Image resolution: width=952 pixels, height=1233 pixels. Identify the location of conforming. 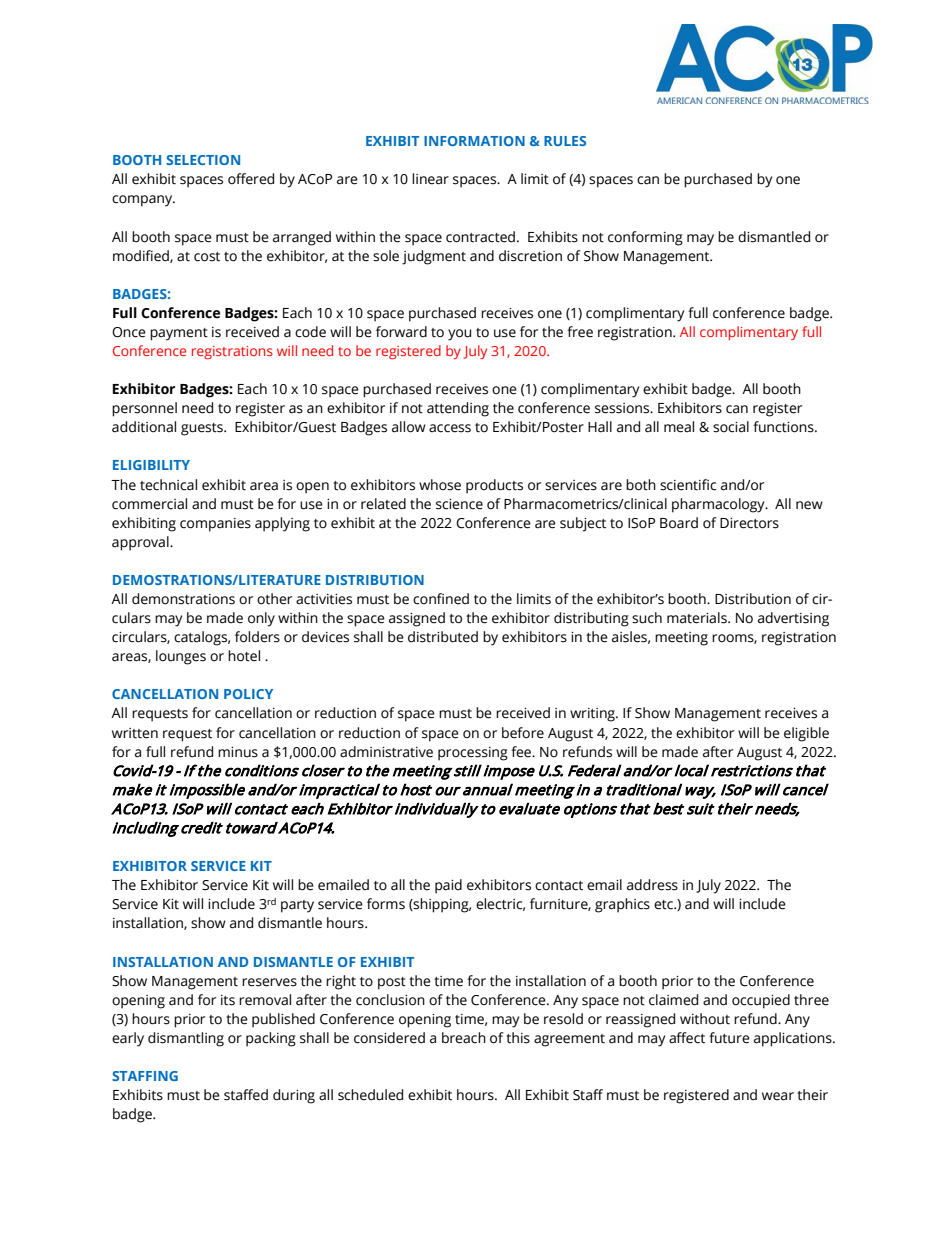
(645, 238).
